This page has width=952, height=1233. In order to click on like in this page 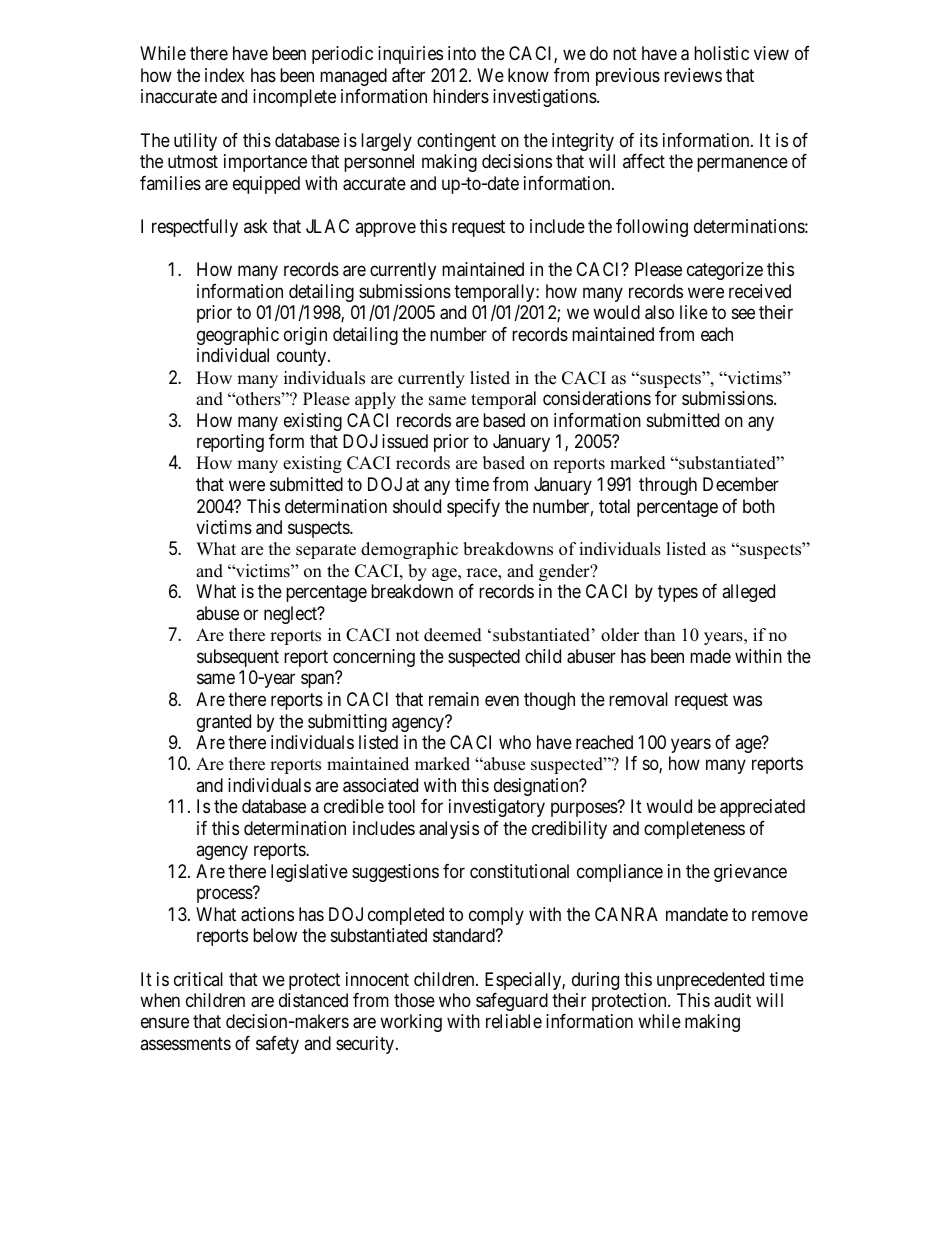, I will do `click(694, 312)`.
